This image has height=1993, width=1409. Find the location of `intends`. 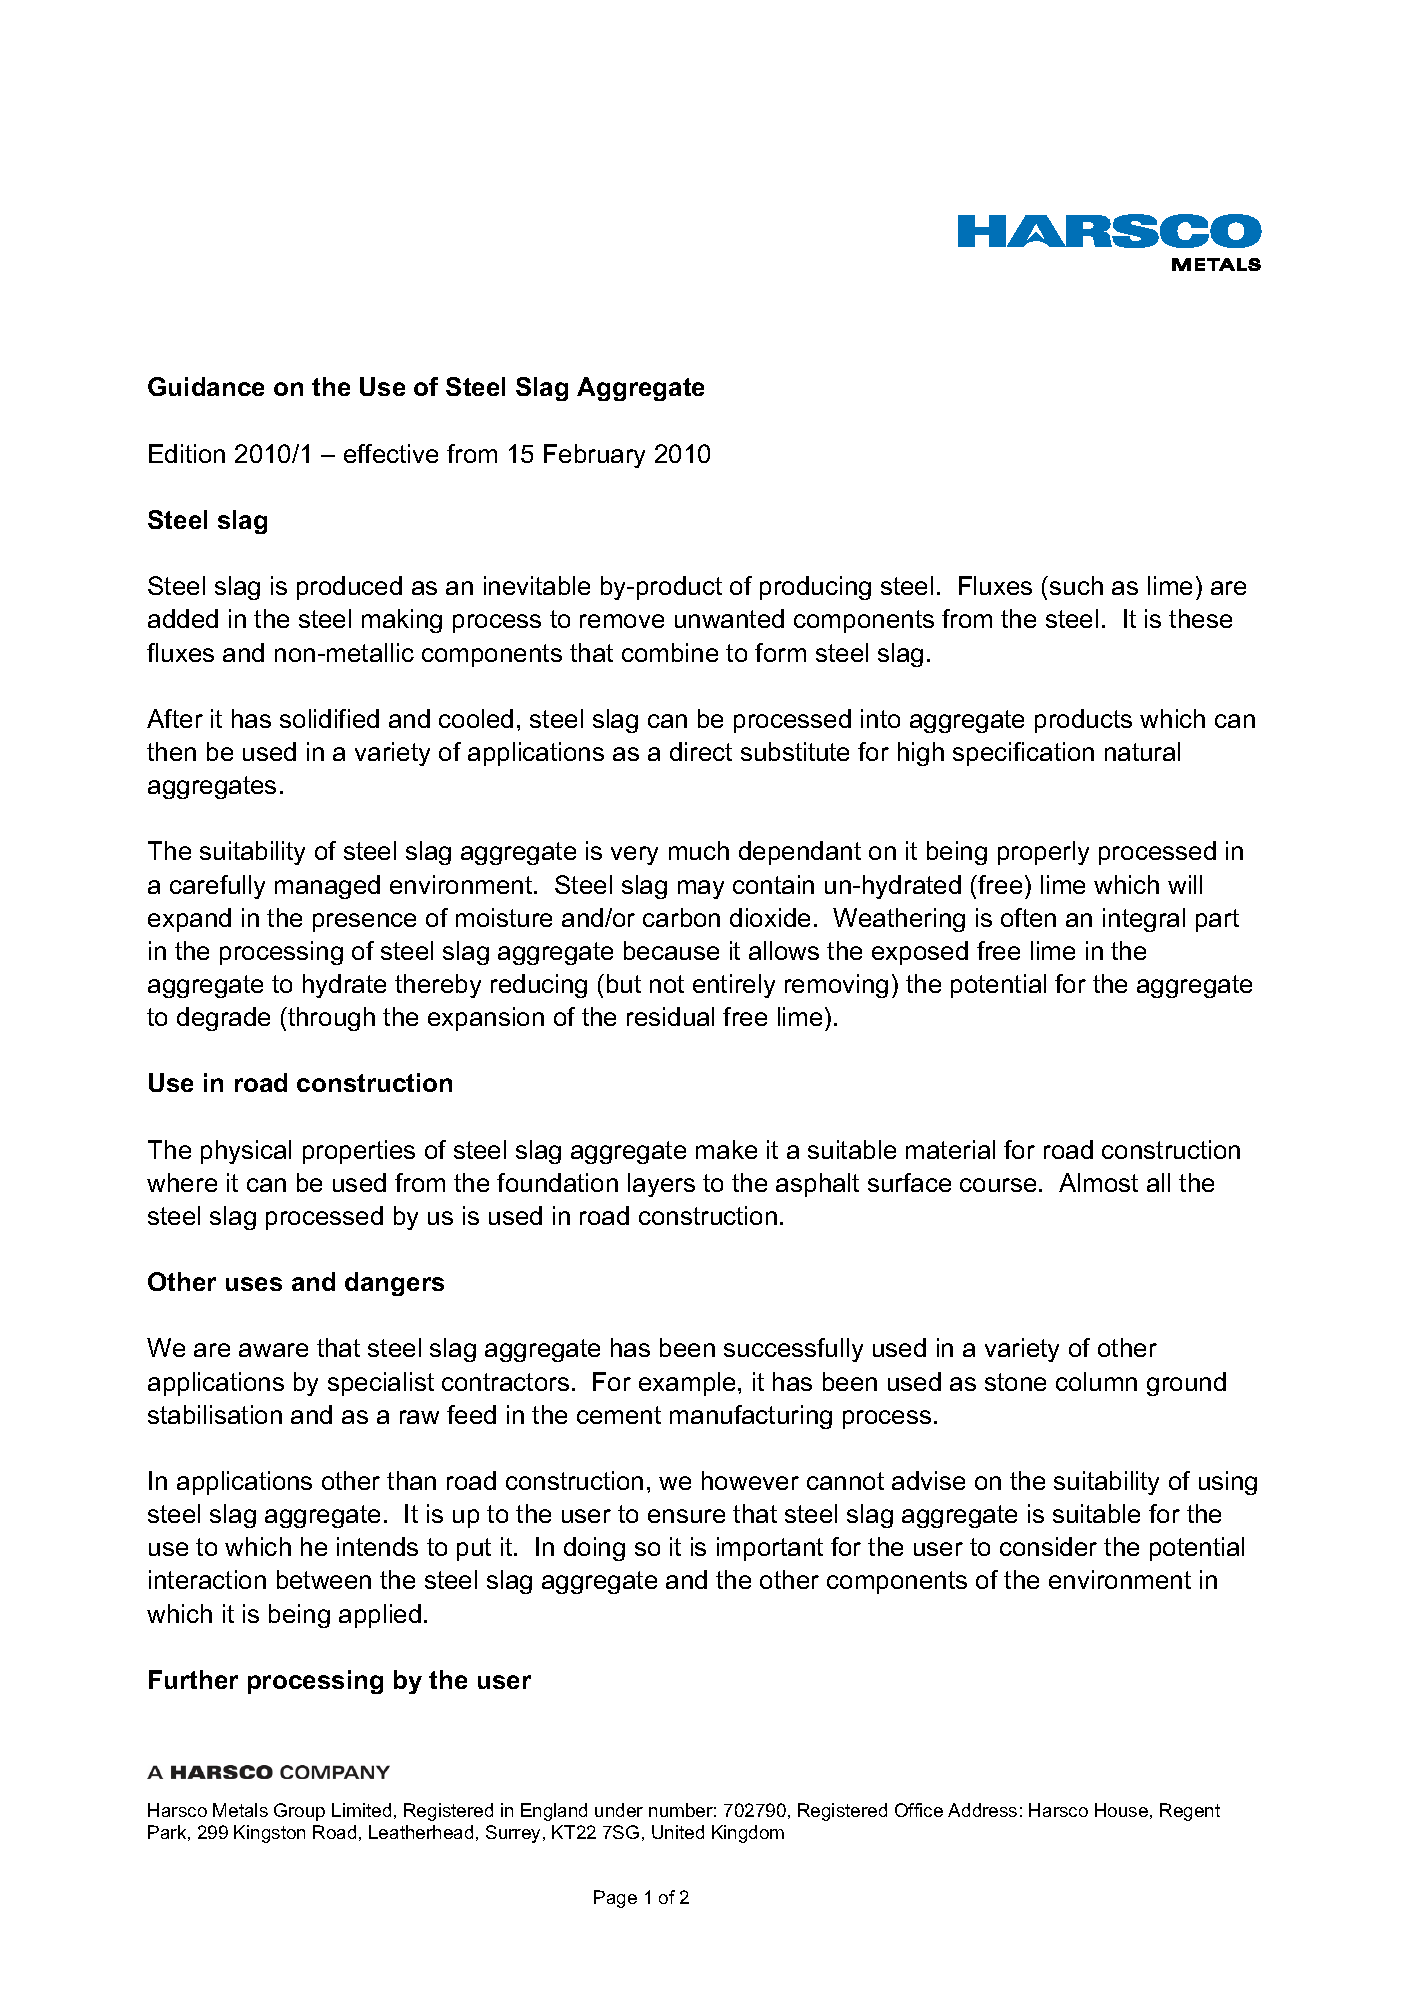

intends is located at coordinates (377, 1546).
